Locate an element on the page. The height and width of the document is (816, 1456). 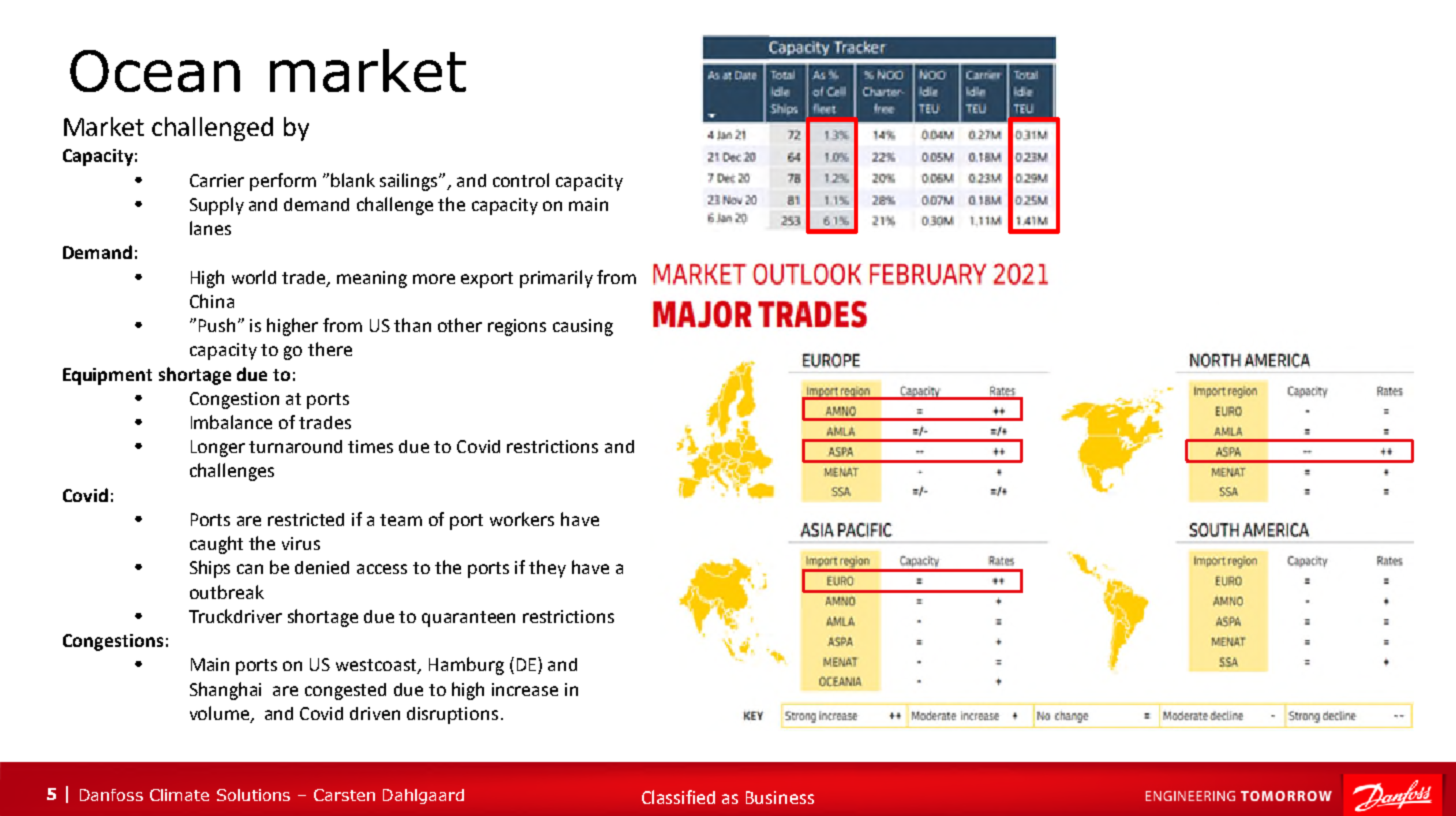
primarily is located at coordinates (556, 279).
